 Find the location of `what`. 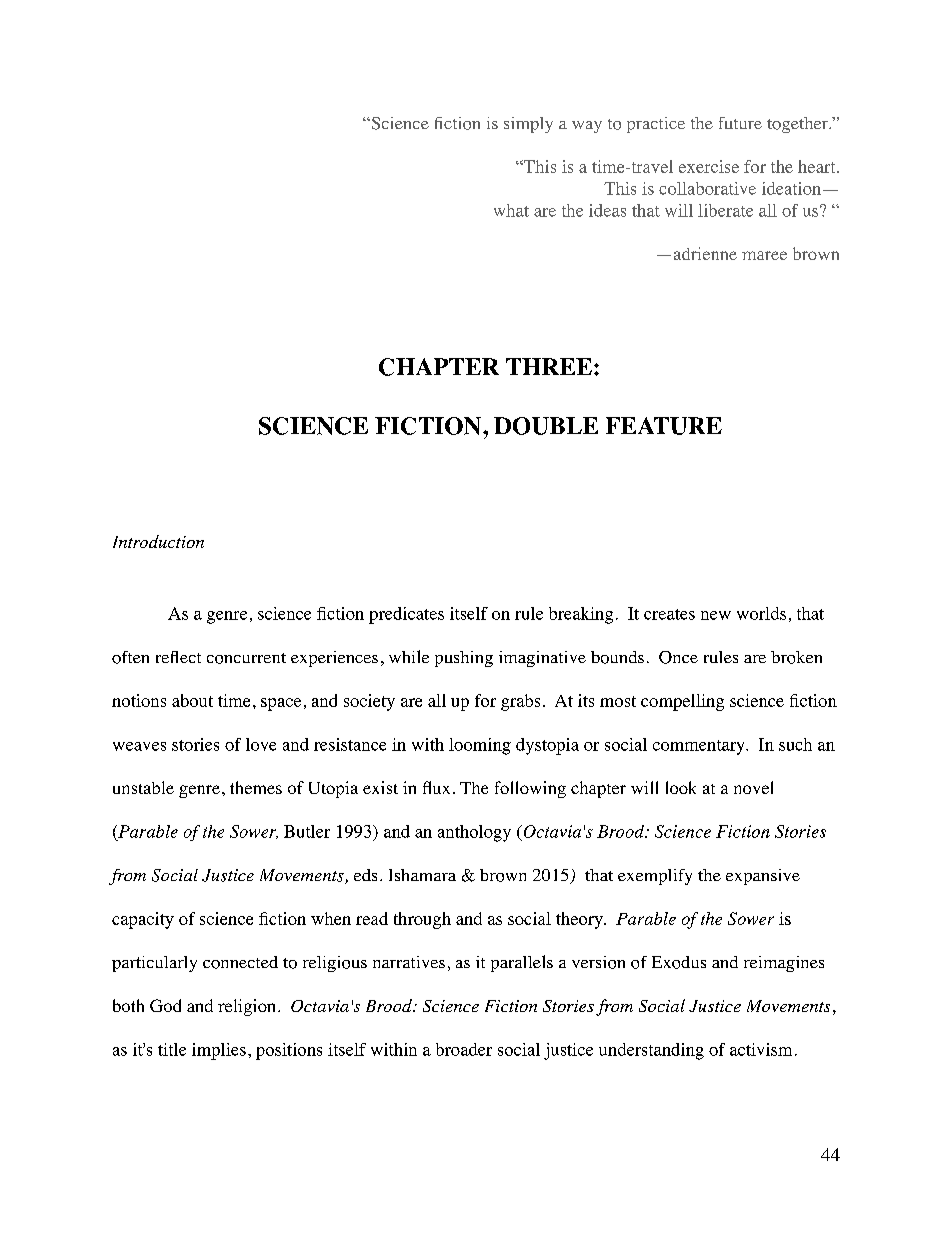

what is located at coordinates (511, 210).
